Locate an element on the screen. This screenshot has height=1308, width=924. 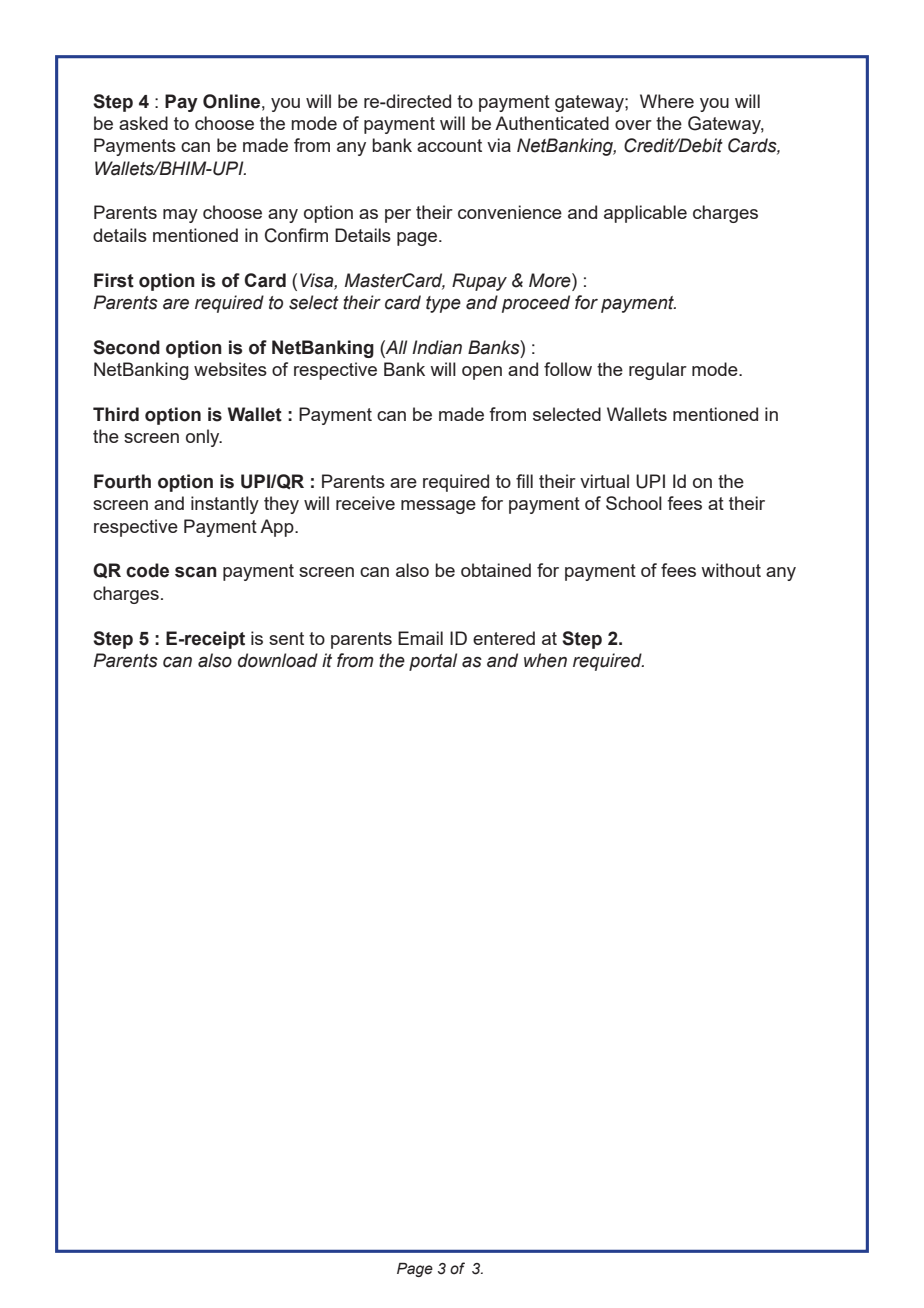
over is located at coordinates (633, 125).
